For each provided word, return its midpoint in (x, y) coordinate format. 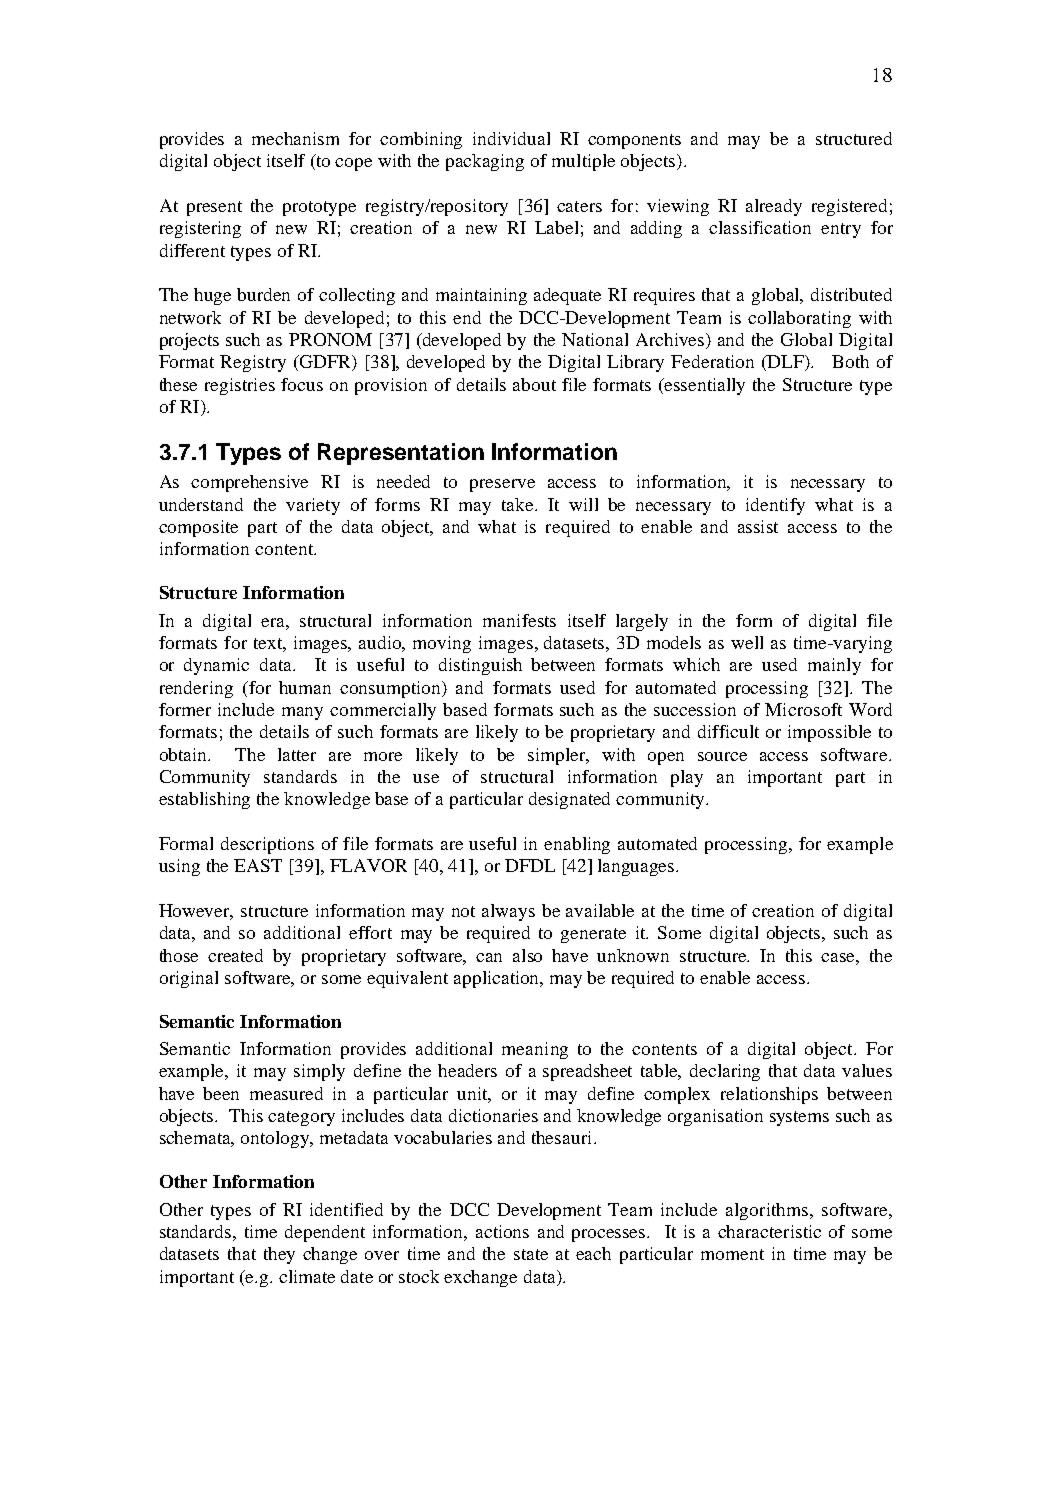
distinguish (480, 666)
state (531, 1254)
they (279, 1255)
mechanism (295, 138)
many (302, 713)
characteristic (769, 1231)
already (774, 207)
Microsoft (803, 709)
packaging (485, 162)
